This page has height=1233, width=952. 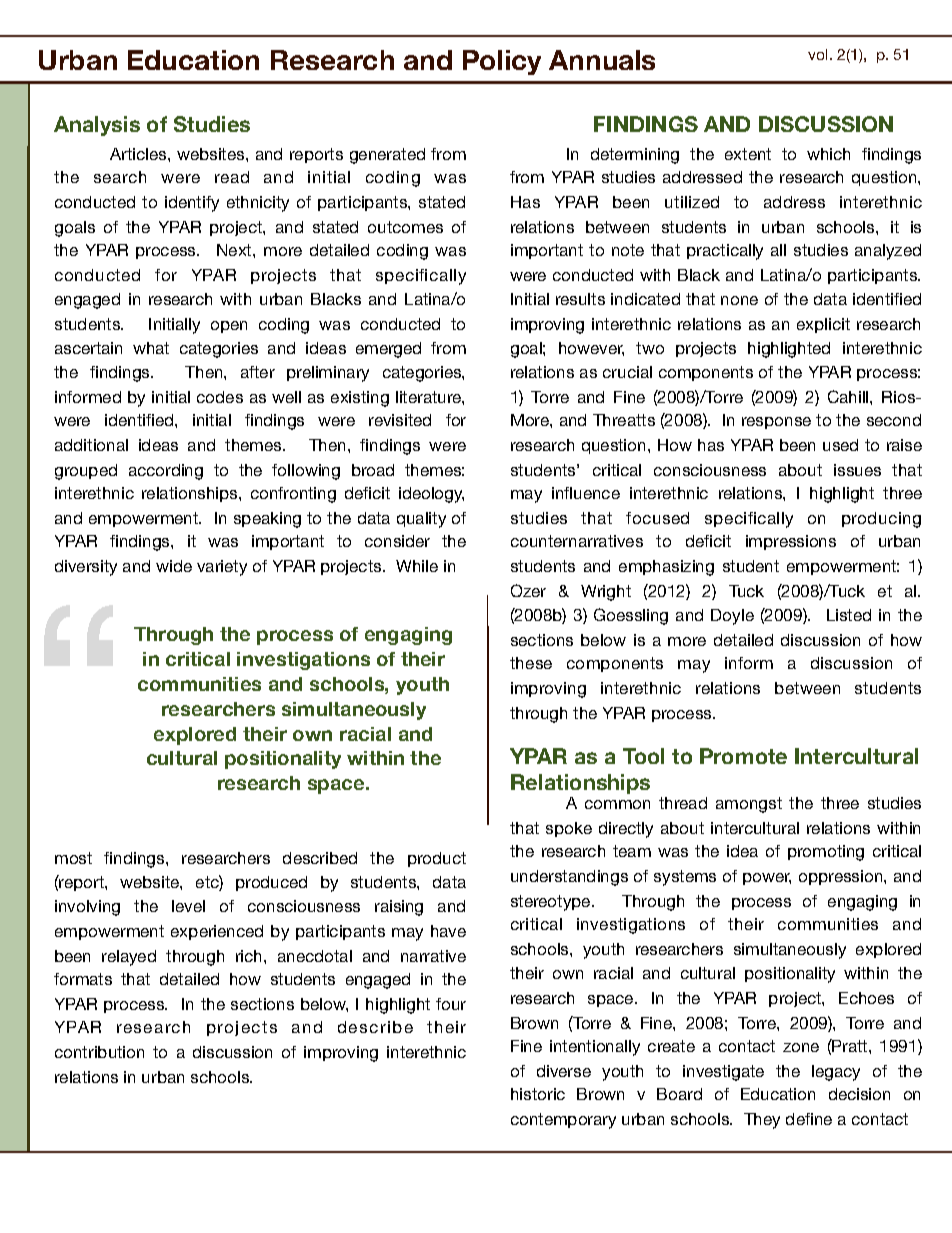 I want to click on most, so click(x=73, y=858).
